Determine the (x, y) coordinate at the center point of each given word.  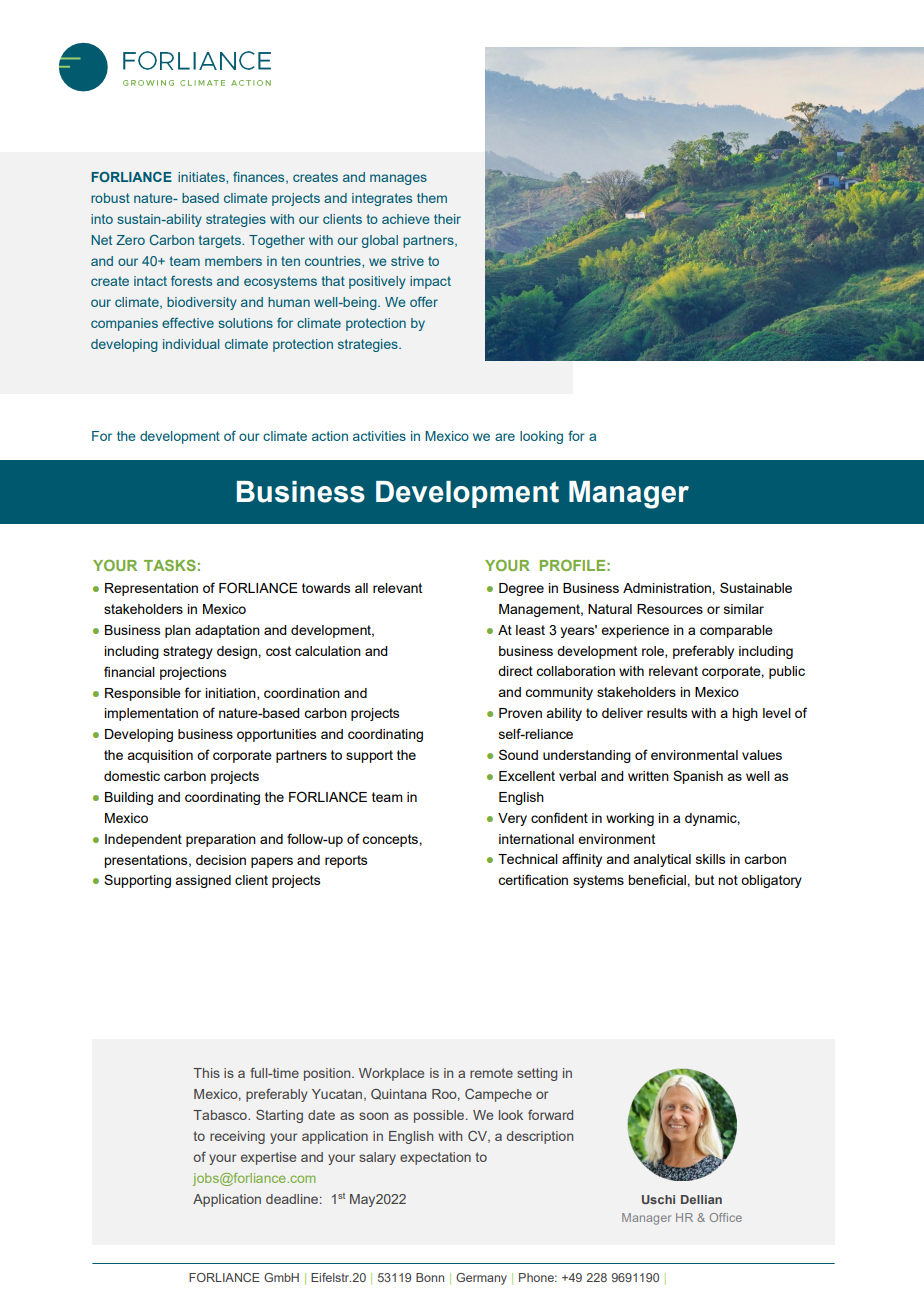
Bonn (430, 1277)
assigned (203, 881)
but (704, 880)
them (432, 198)
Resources (670, 609)
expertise (268, 1158)
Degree (521, 589)
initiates (202, 177)
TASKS (170, 565)
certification (533, 879)
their (447, 219)
